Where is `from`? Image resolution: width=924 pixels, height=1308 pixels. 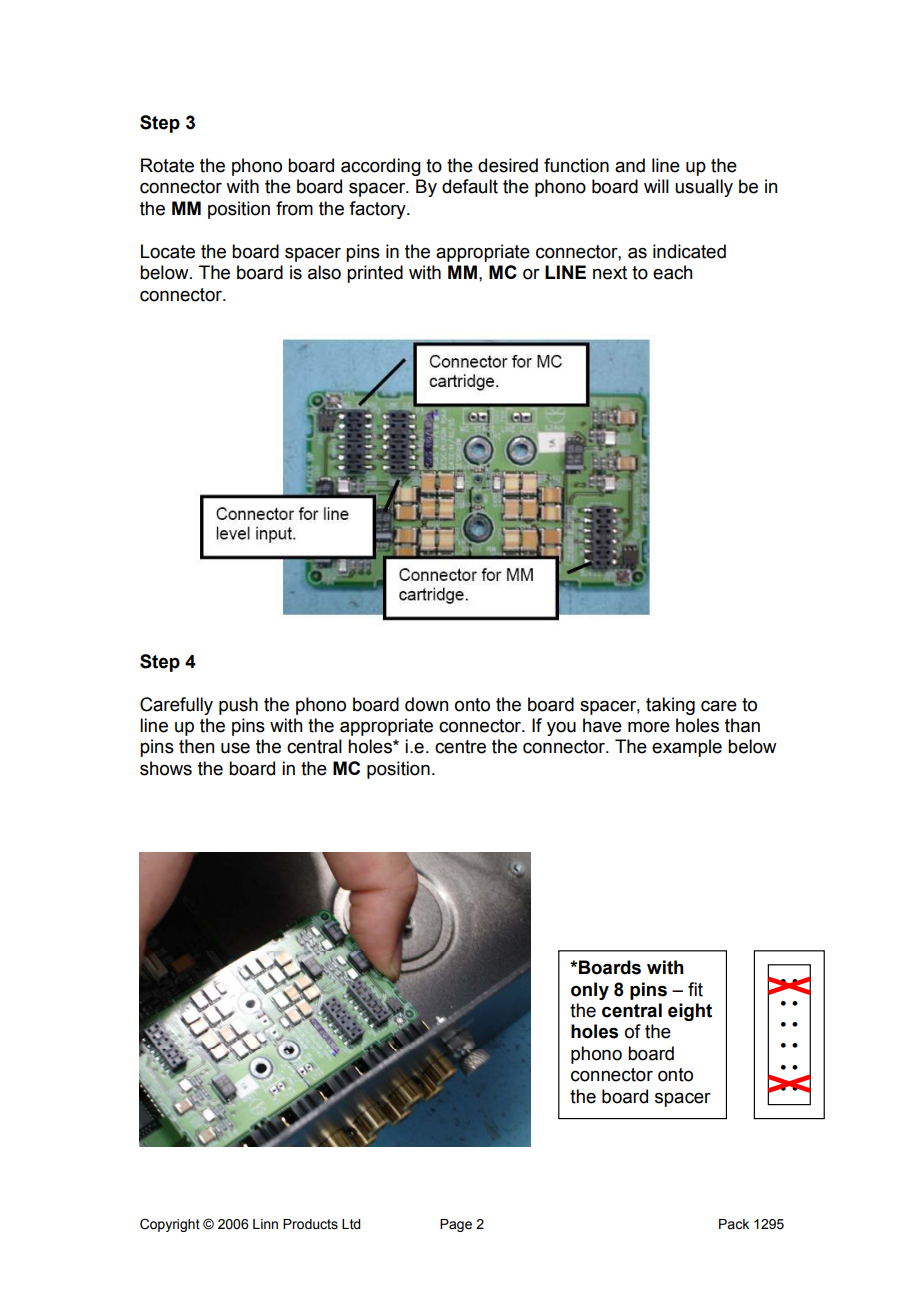 from is located at coordinates (294, 208).
